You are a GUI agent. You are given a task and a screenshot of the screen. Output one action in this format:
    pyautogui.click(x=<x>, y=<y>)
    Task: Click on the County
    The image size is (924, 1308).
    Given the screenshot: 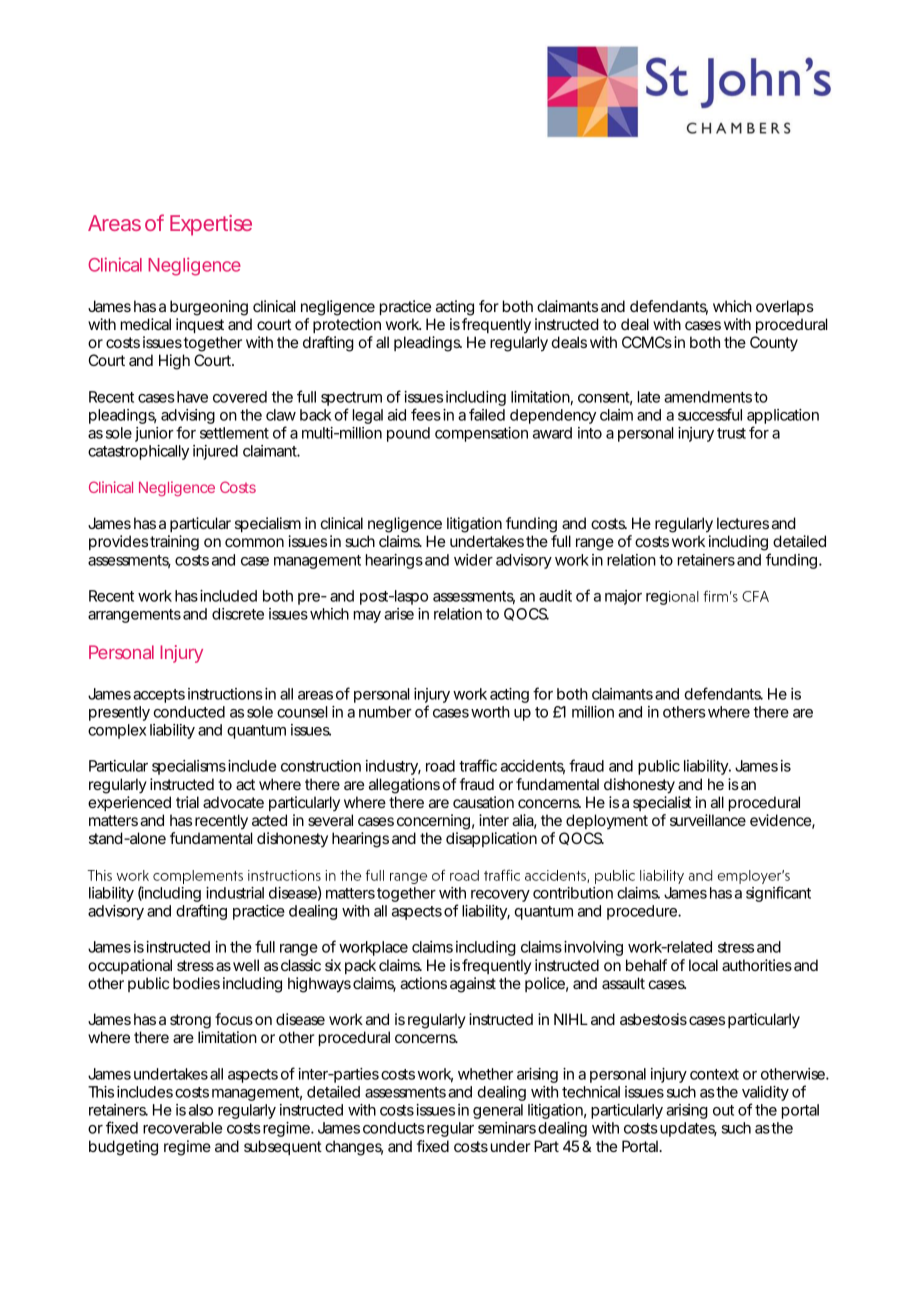 What is the action you would take?
    pyautogui.click(x=774, y=344)
